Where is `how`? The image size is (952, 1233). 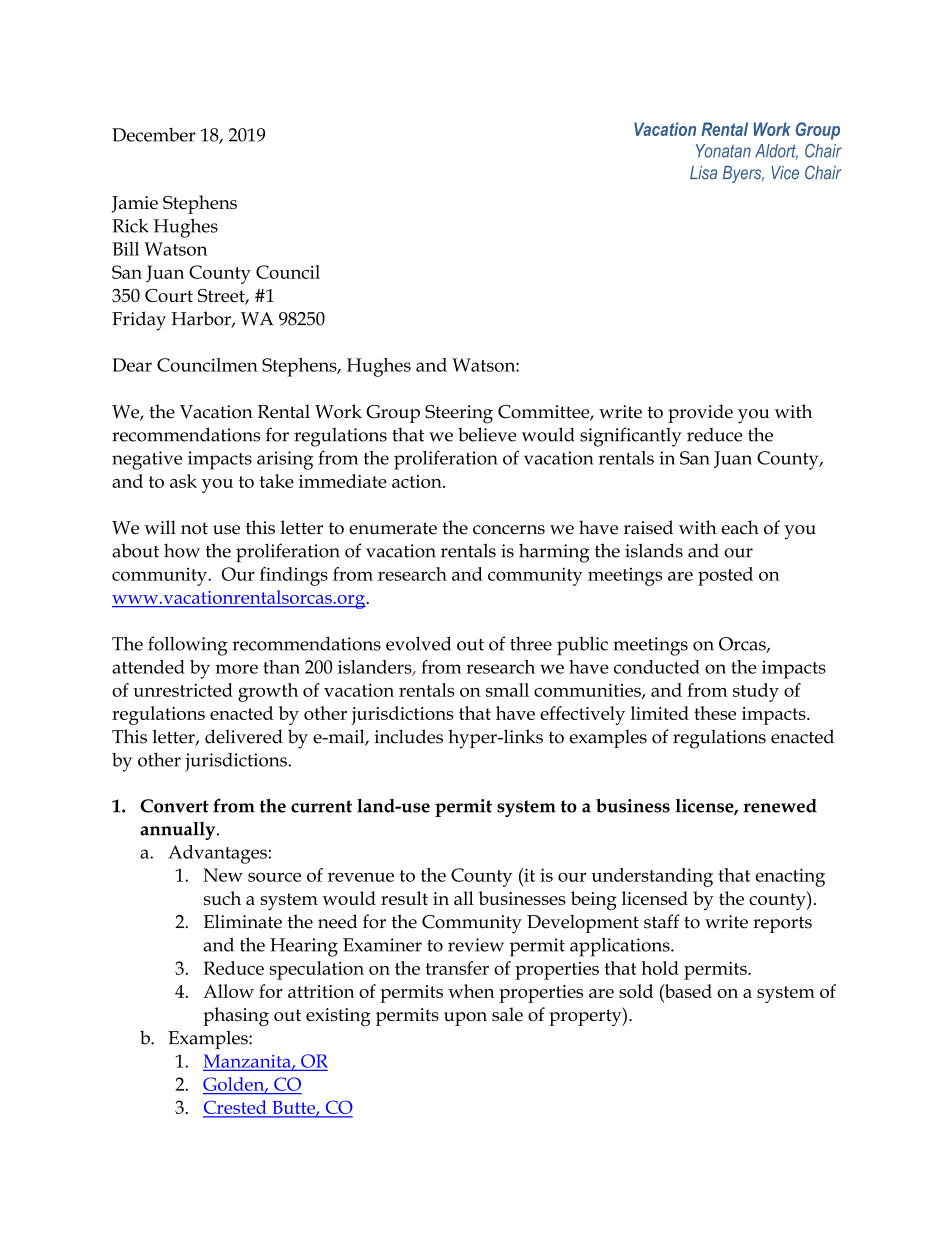 how is located at coordinates (182, 550).
